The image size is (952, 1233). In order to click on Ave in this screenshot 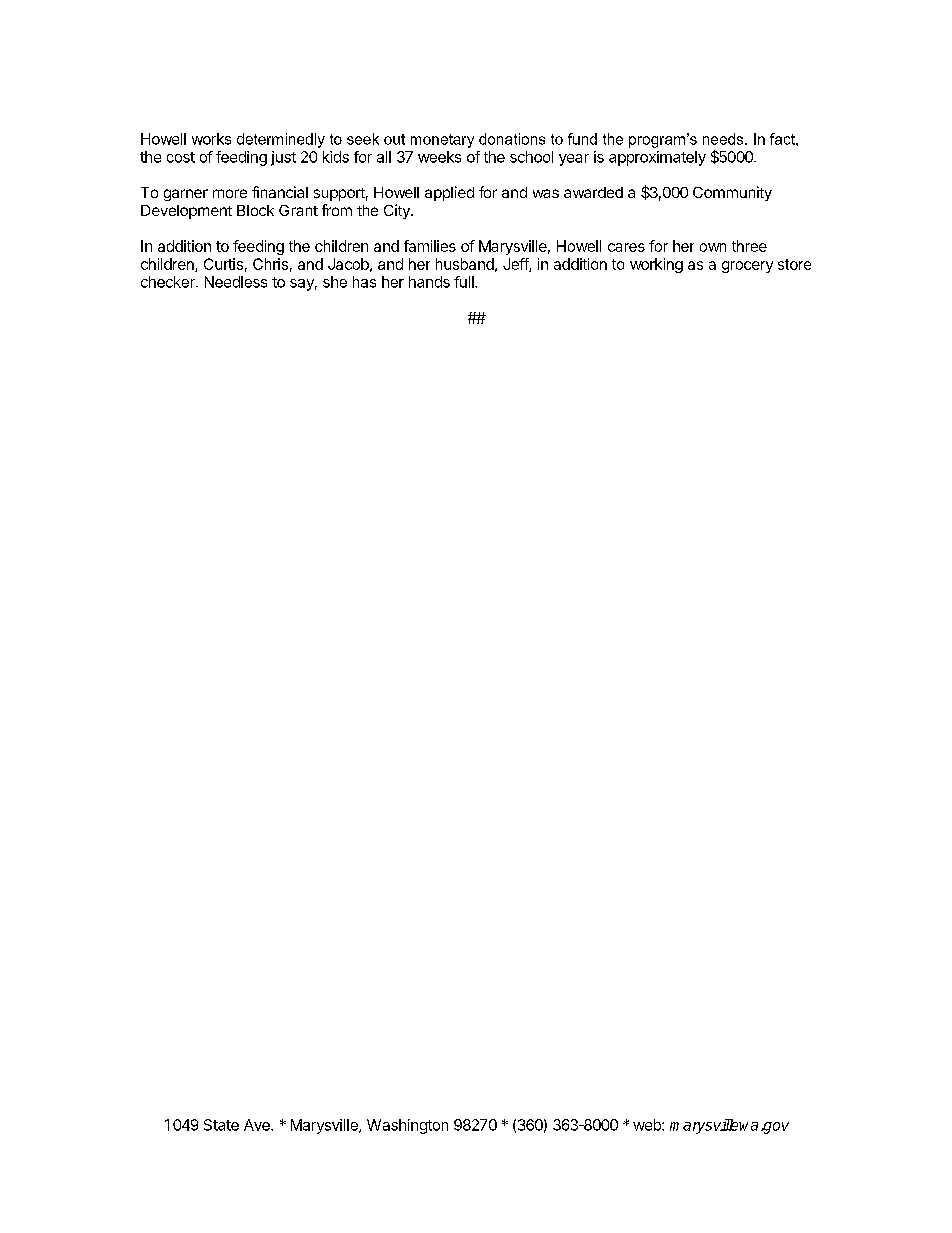, I will do `click(258, 1125)`.
